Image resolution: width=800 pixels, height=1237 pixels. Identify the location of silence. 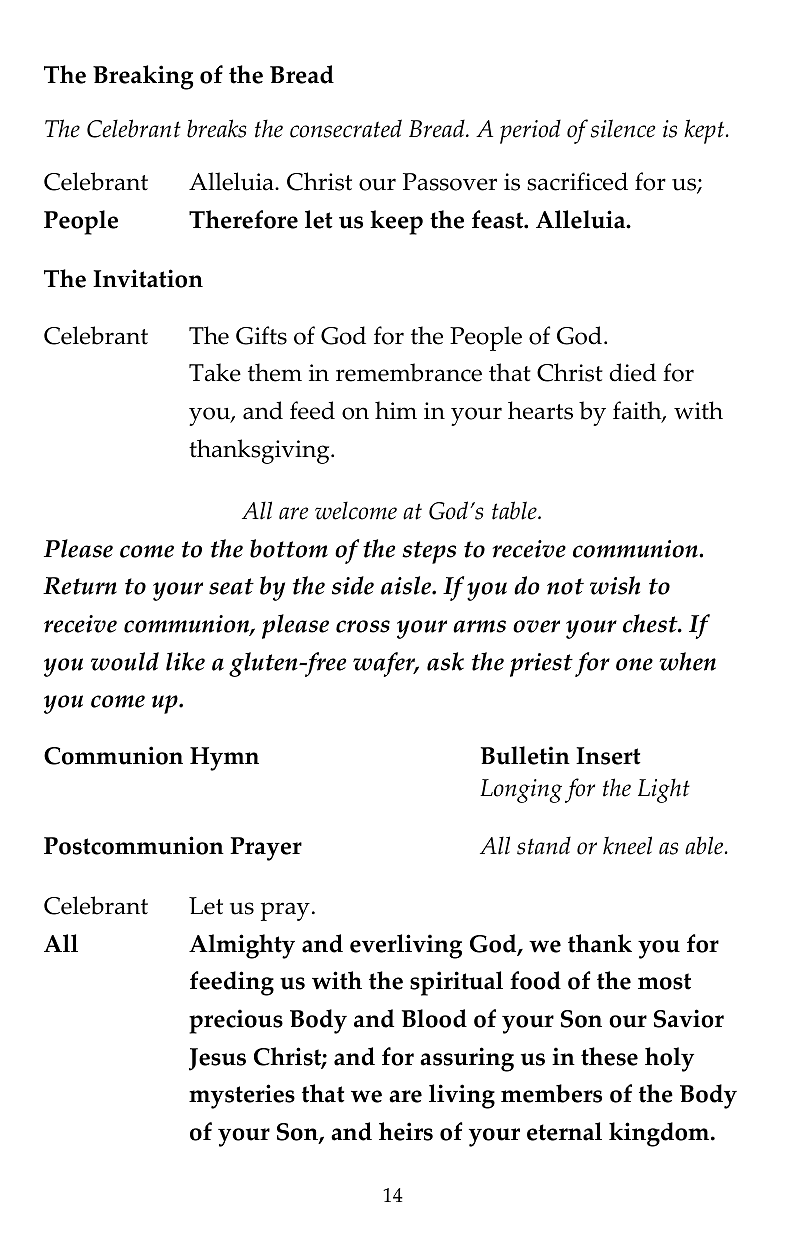
(623, 128).
